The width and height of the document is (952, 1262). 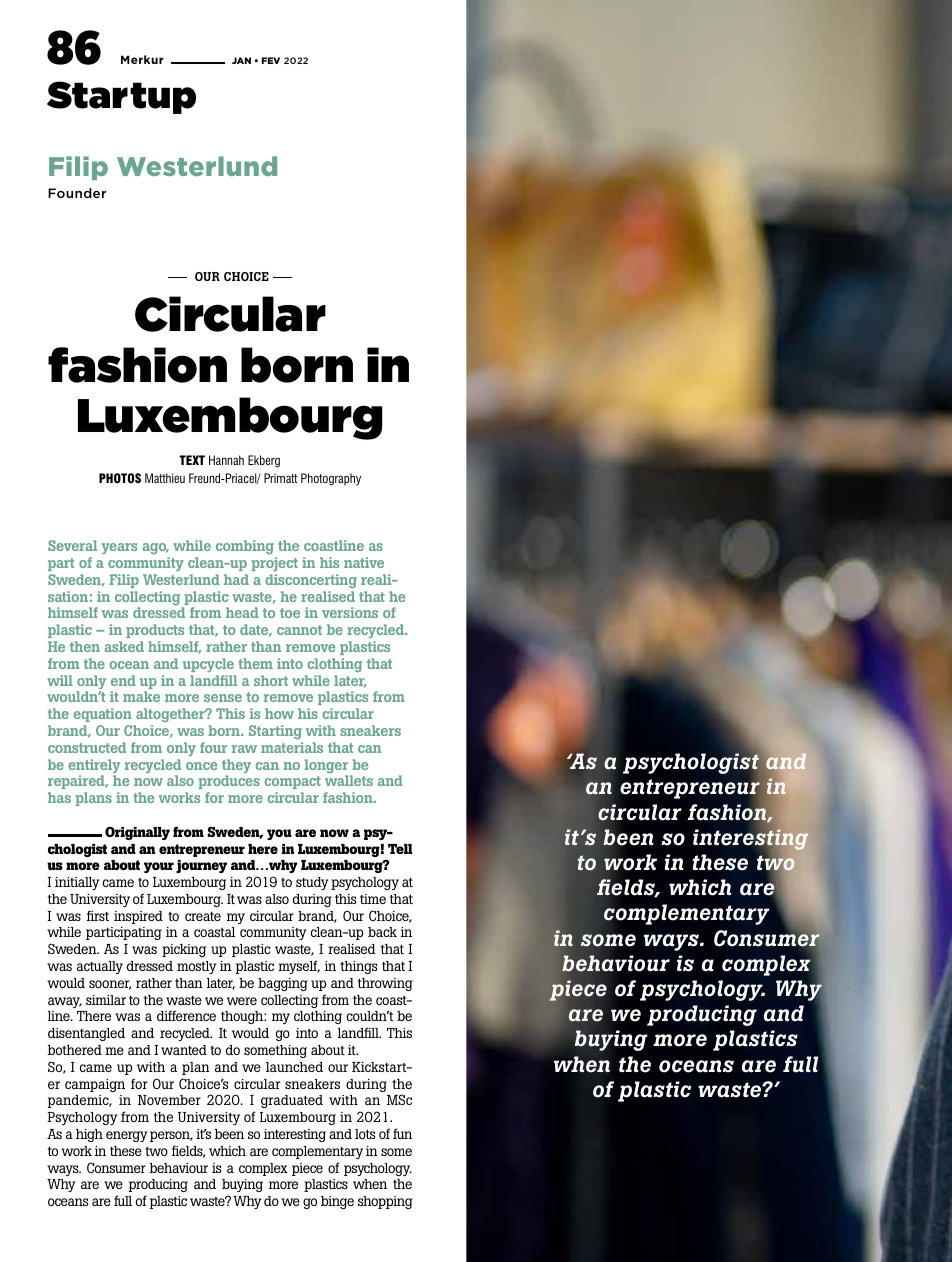 I want to click on FEV, so click(x=271, y=60).
